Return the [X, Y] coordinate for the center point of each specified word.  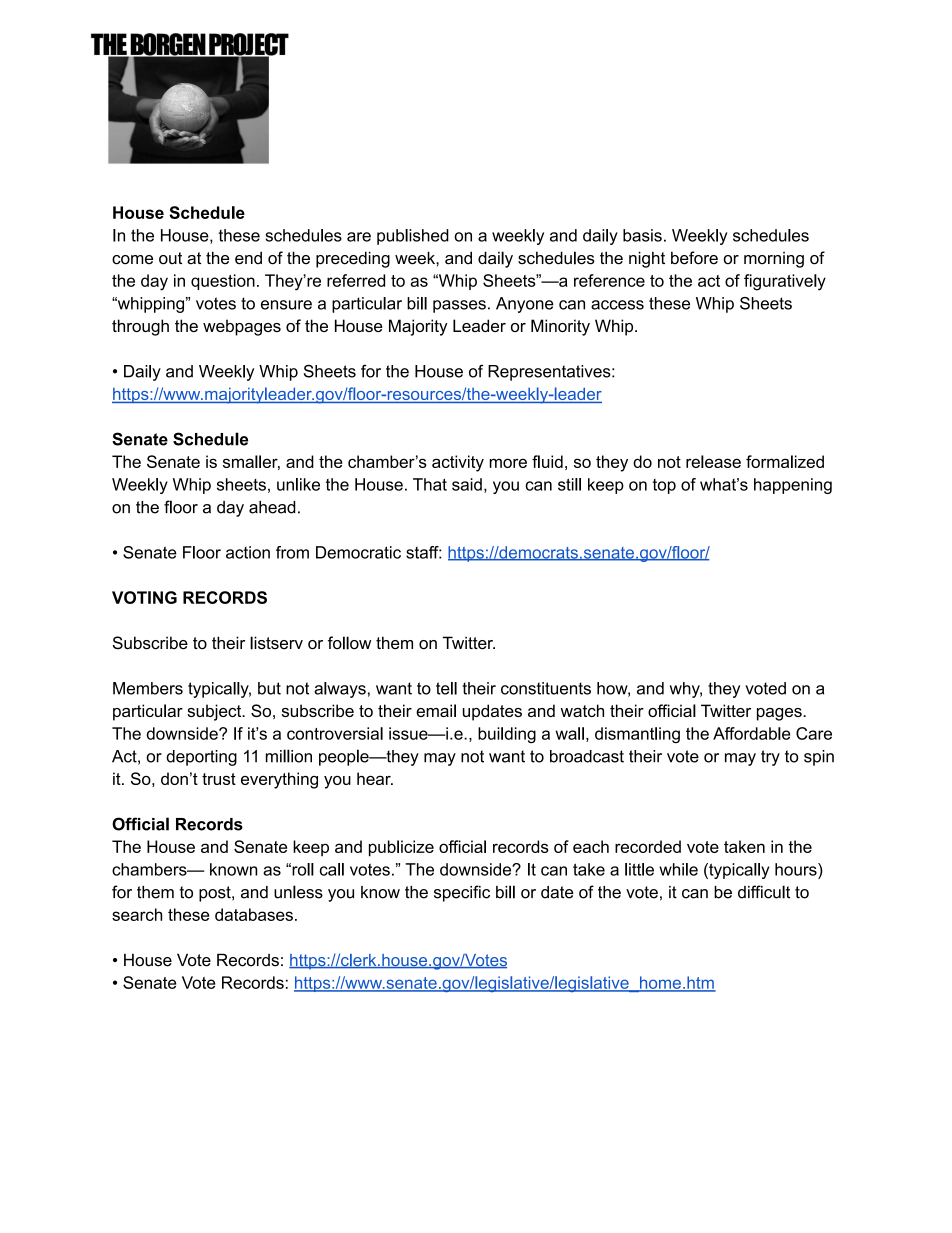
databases [254, 914]
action [248, 552]
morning [774, 260]
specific [462, 893]
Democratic [358, 552]
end [248, 258]
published [413, 237]
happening [793, 486]
